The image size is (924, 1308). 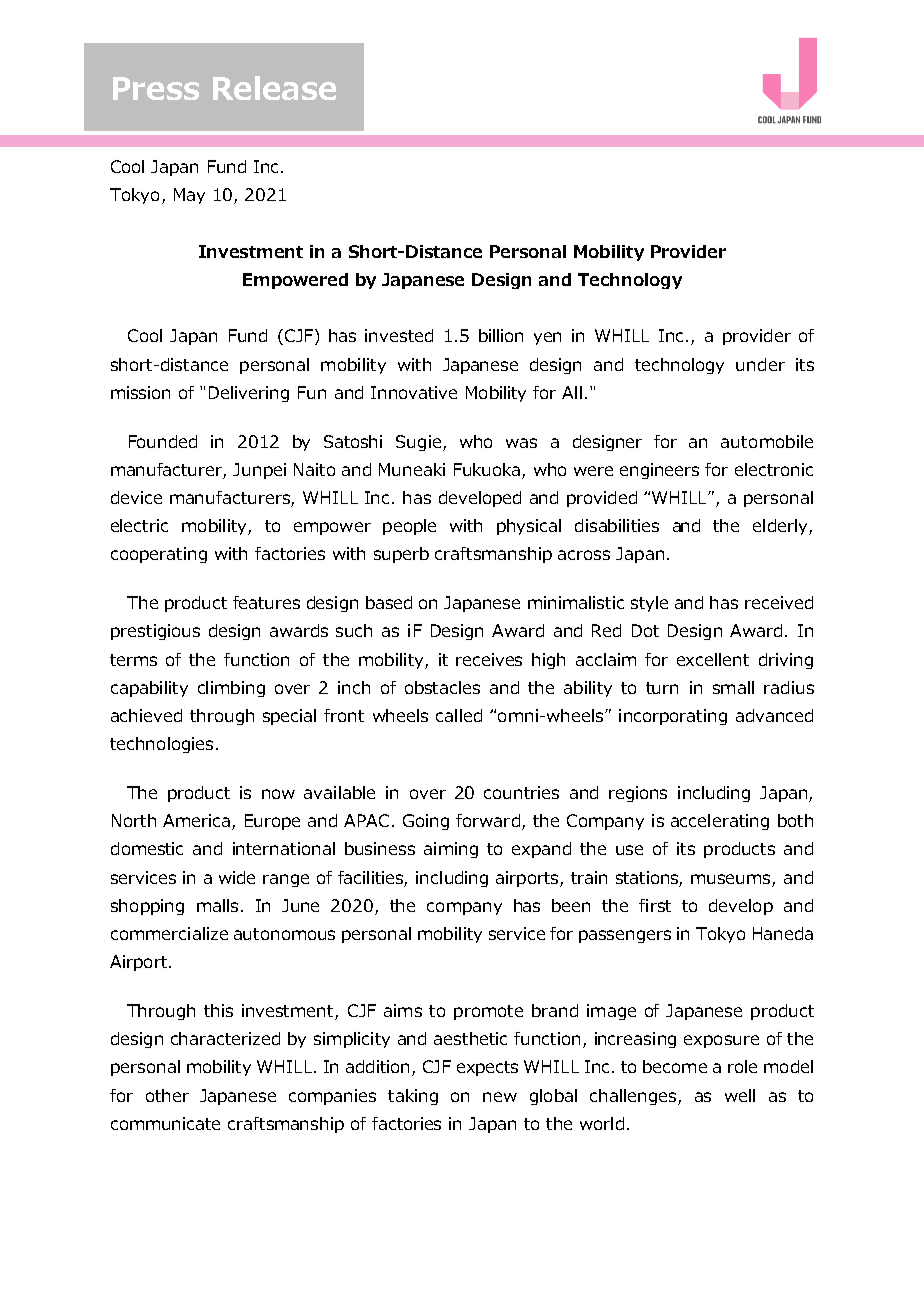 I want to click on other, so click(x=167, y=1095).
